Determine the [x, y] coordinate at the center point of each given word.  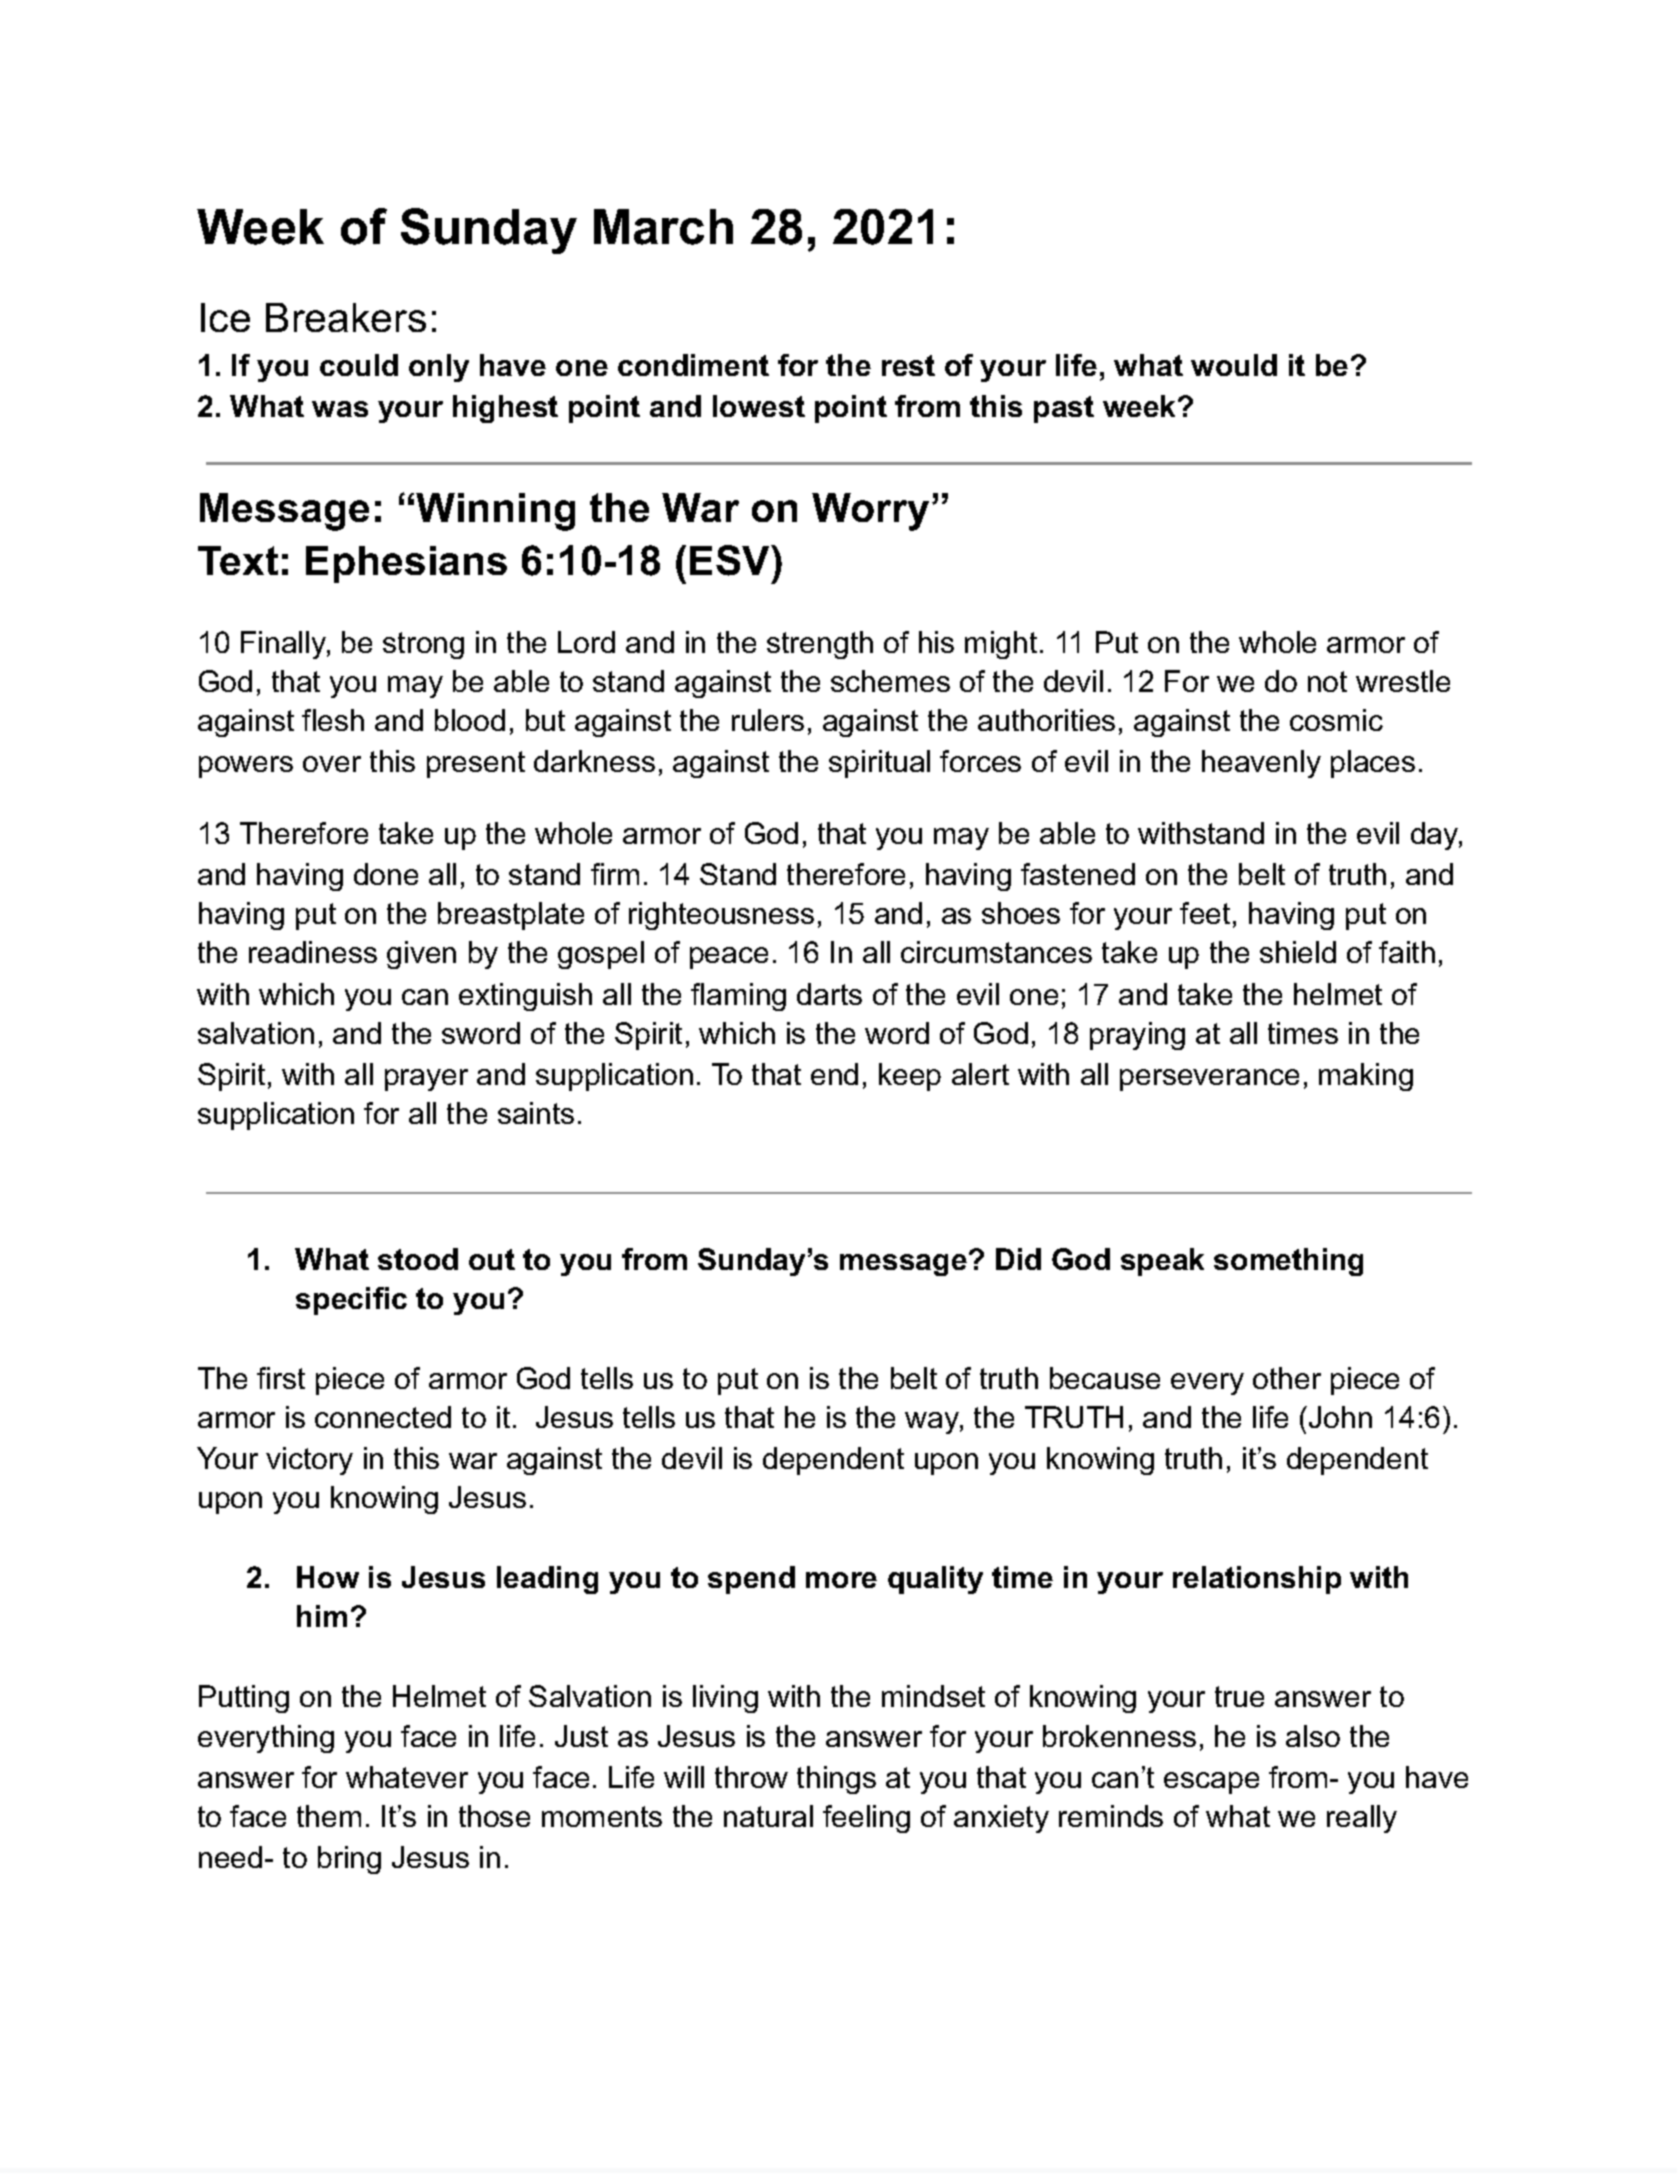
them [329, 1816]
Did [1018, 1259]
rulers [768, 720]
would [1234, 365]
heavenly [1261, 764]
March [663, 227]
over [332, 764]
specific [351, 1301]
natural [768, 1816]
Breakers [346, 317]
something [1288, 1262]
